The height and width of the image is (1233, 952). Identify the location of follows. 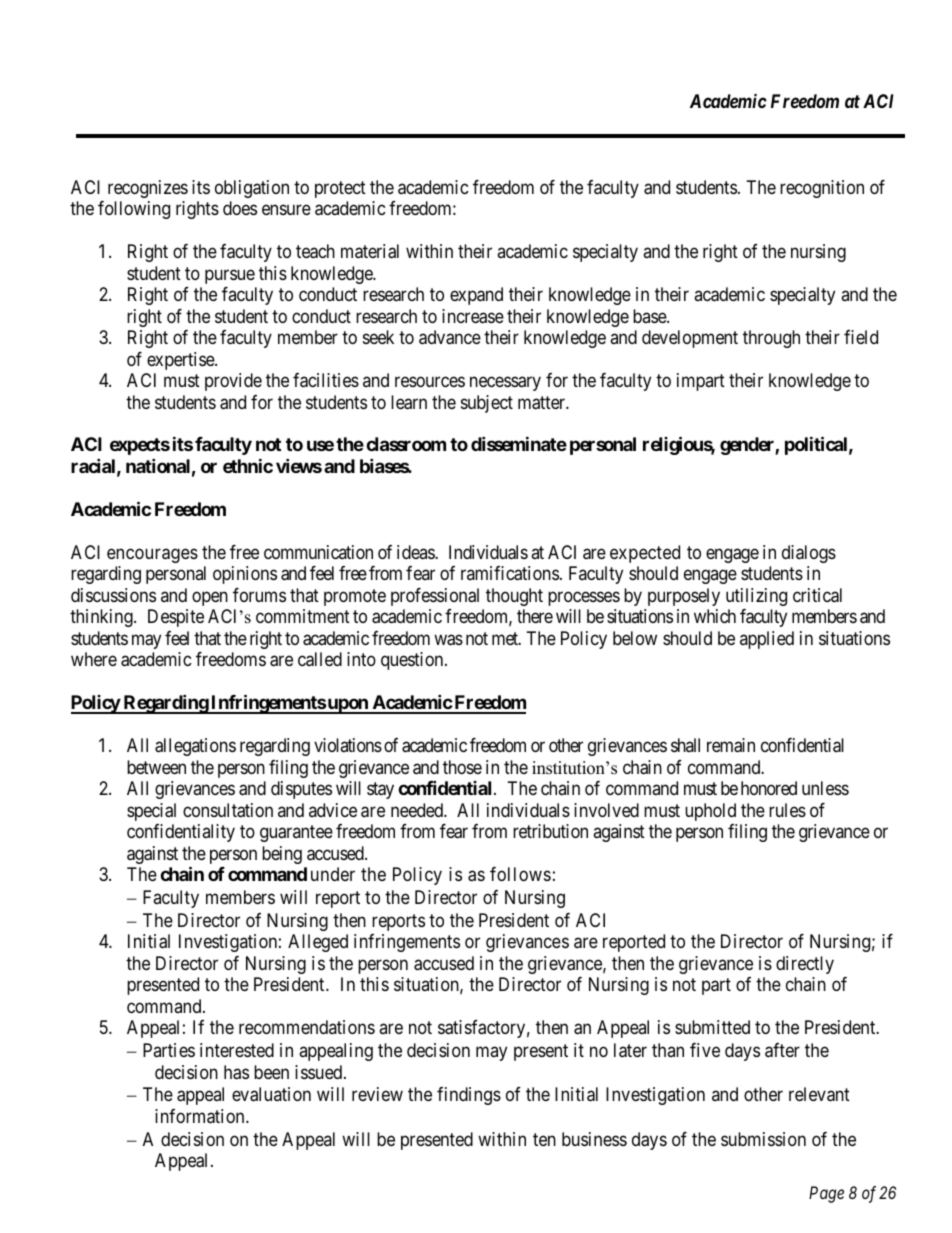
(520, 874).
